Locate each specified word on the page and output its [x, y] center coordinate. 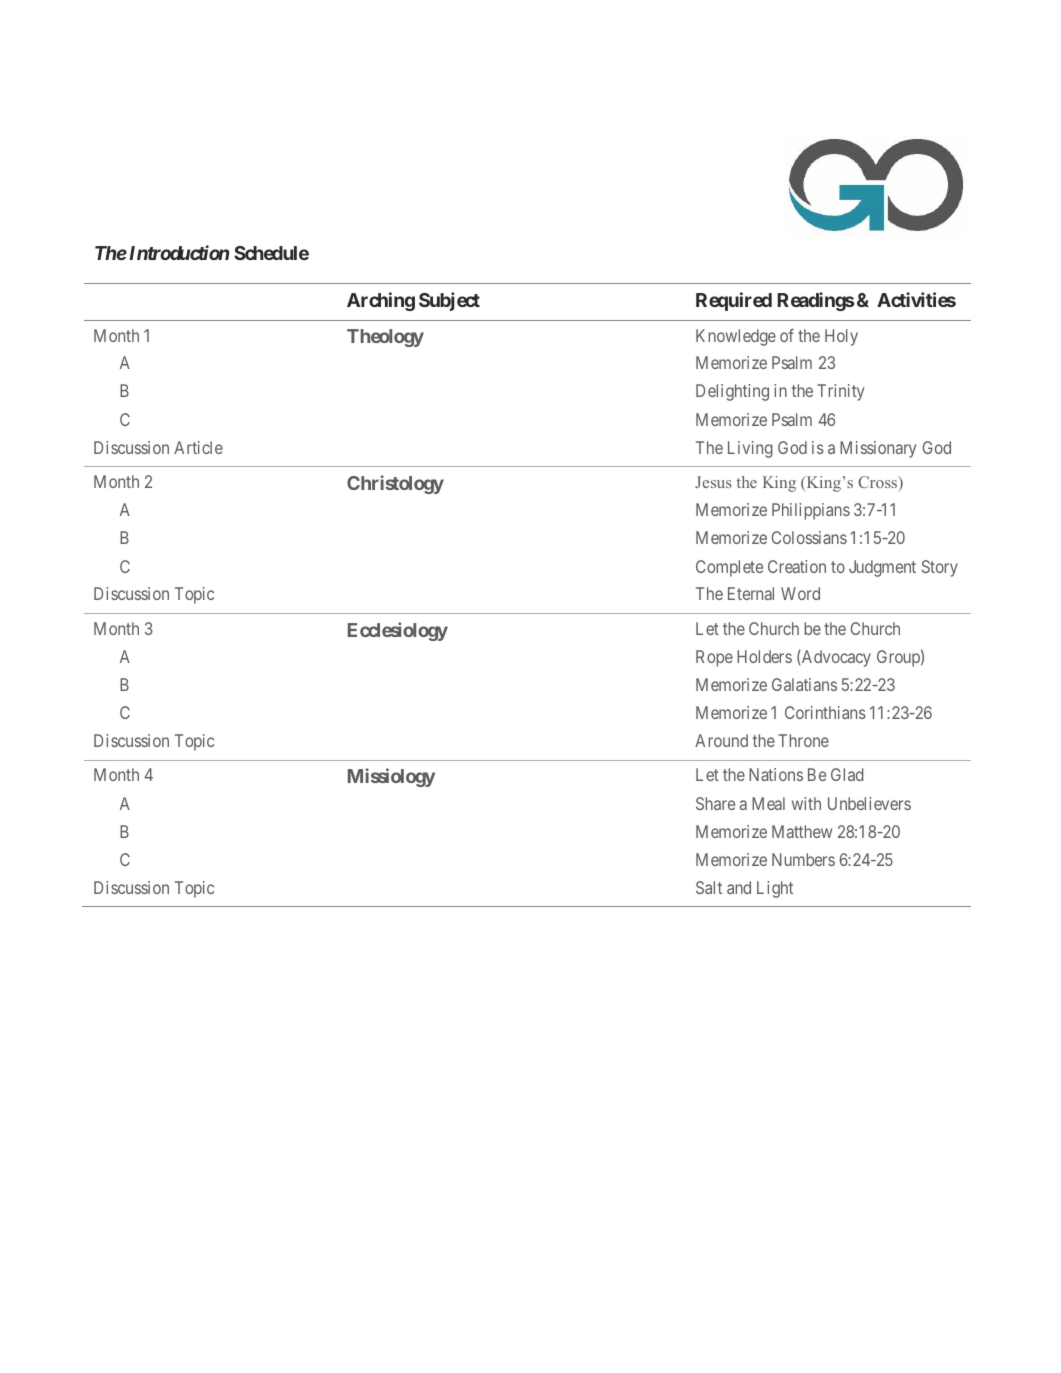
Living [750, 449]
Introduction [177, 252]
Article [198, 447]
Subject [449, 301]
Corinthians [825, 712]
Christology [395, 484]
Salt [709, 887]
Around [721, 740]
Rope [714, 658]
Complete [729, 568]
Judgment [882, 568]
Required [734, 301]
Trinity [840, 392]
